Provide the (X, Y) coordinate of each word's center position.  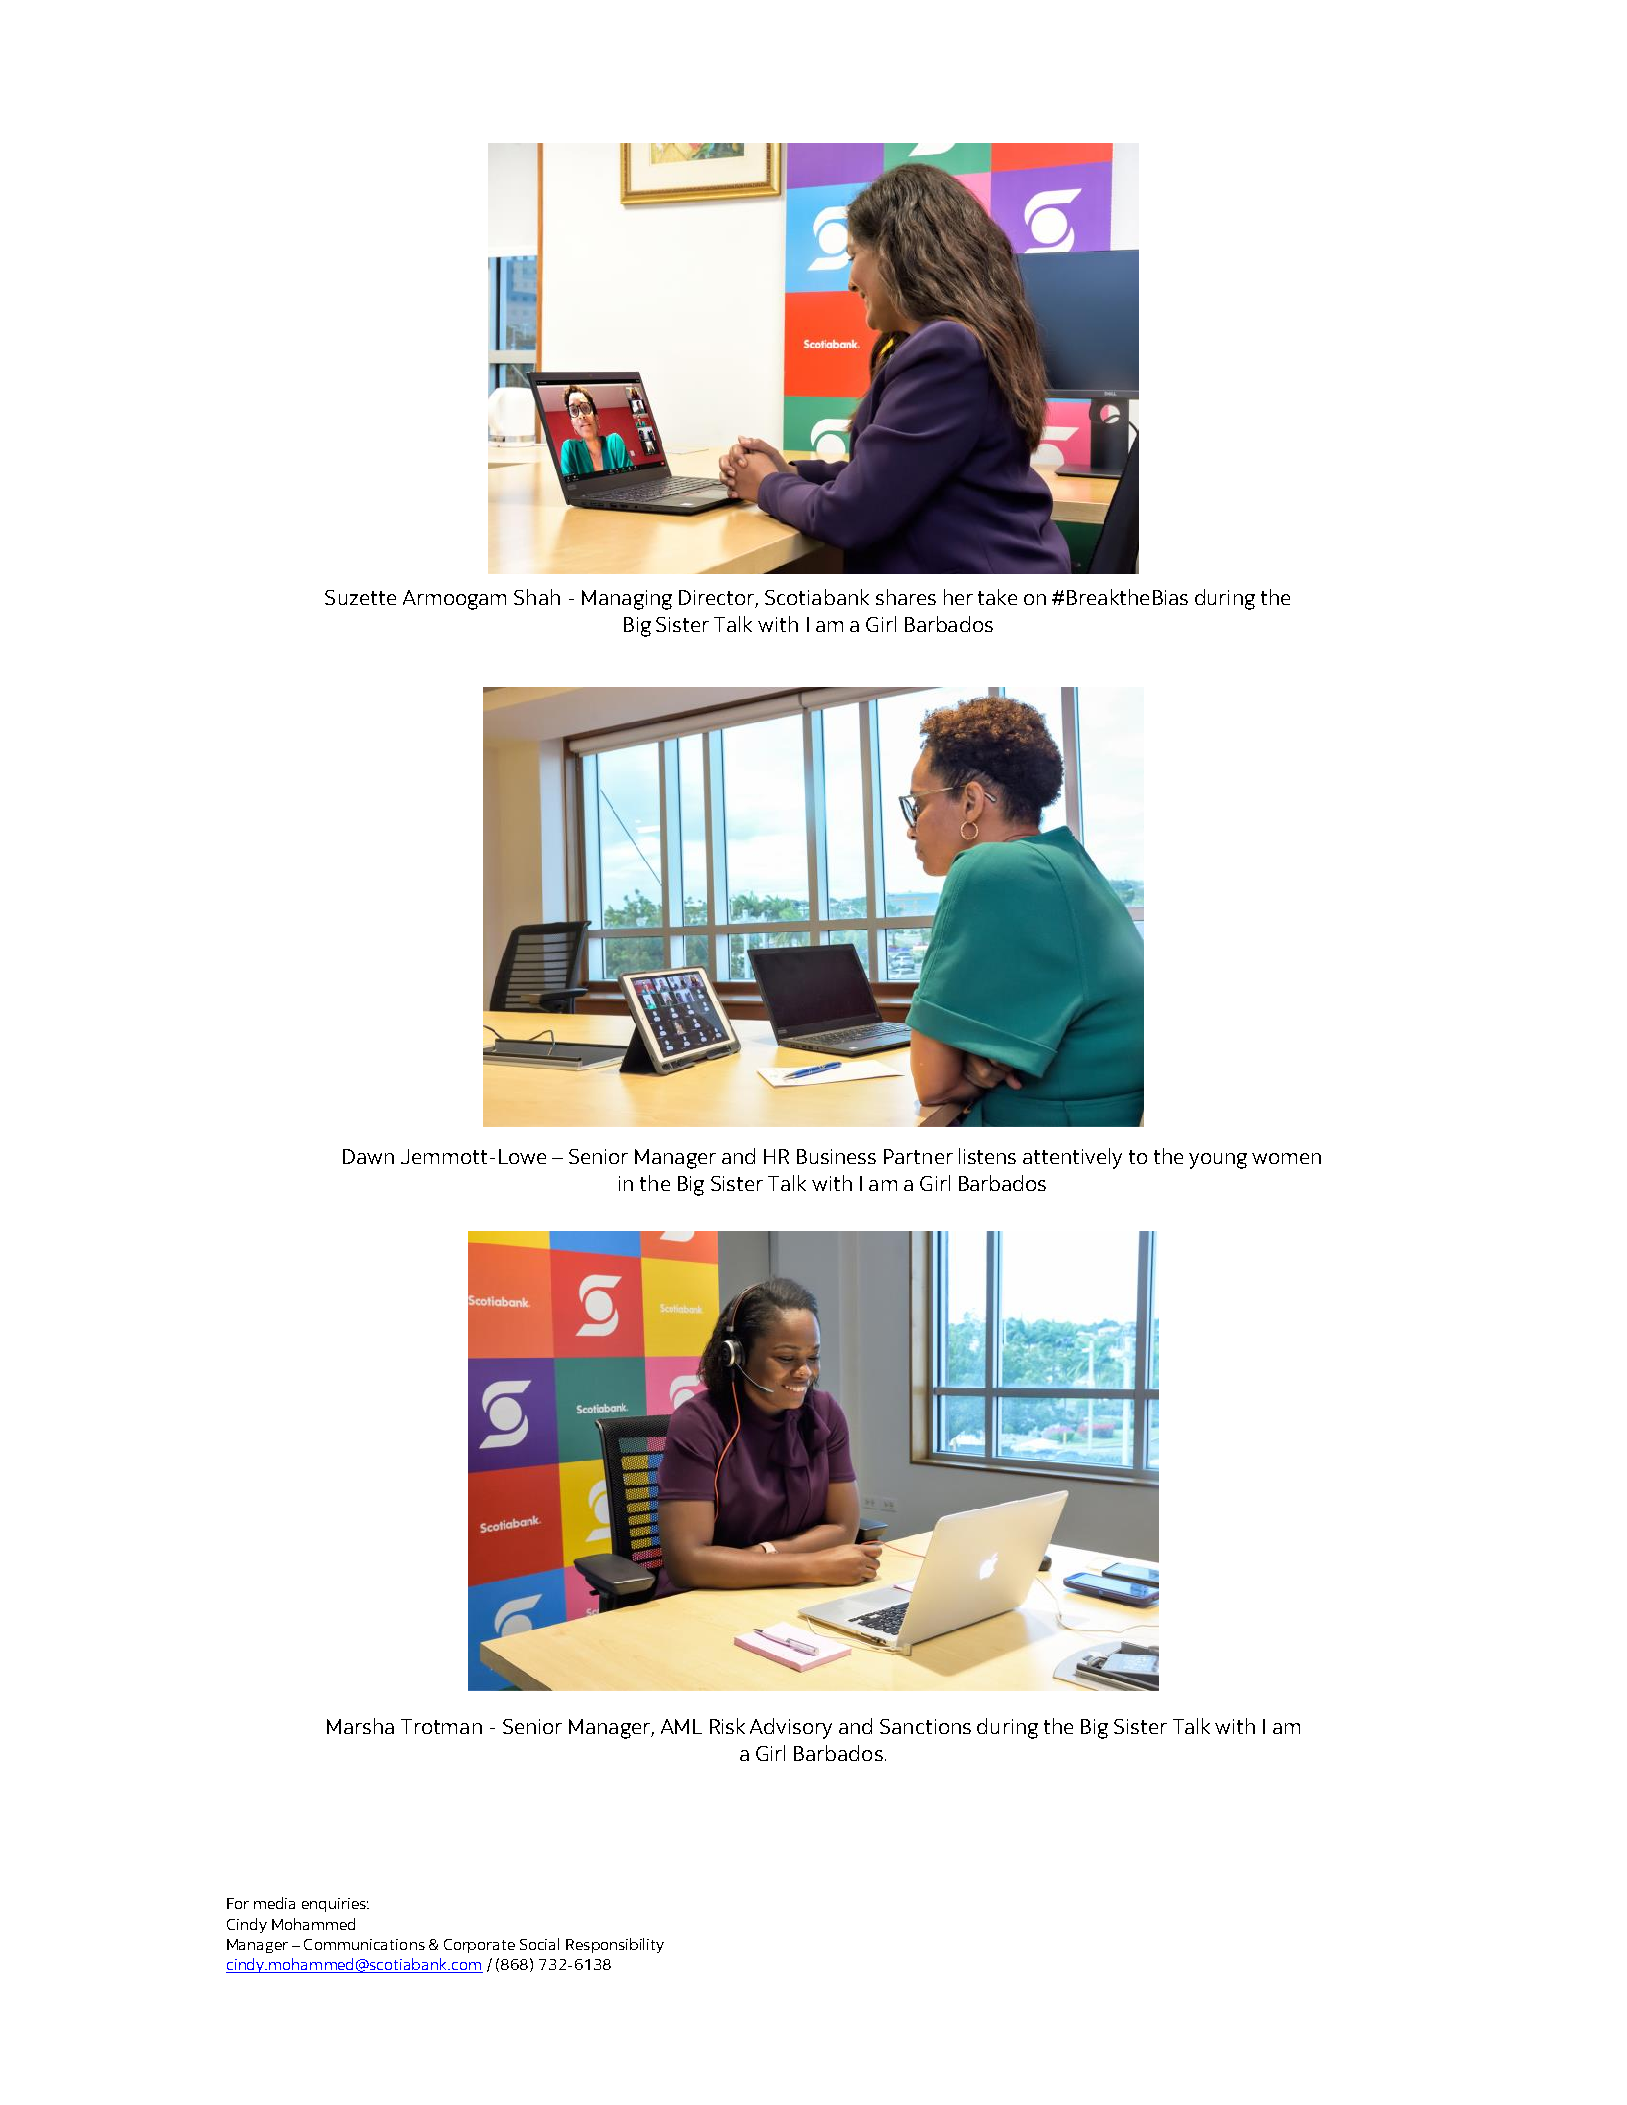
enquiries (335, 1905)
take (997, 597)
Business (836, 1156)
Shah (537, 597)
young (1218, 1161)
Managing (627, 600)
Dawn (368, 1156)
